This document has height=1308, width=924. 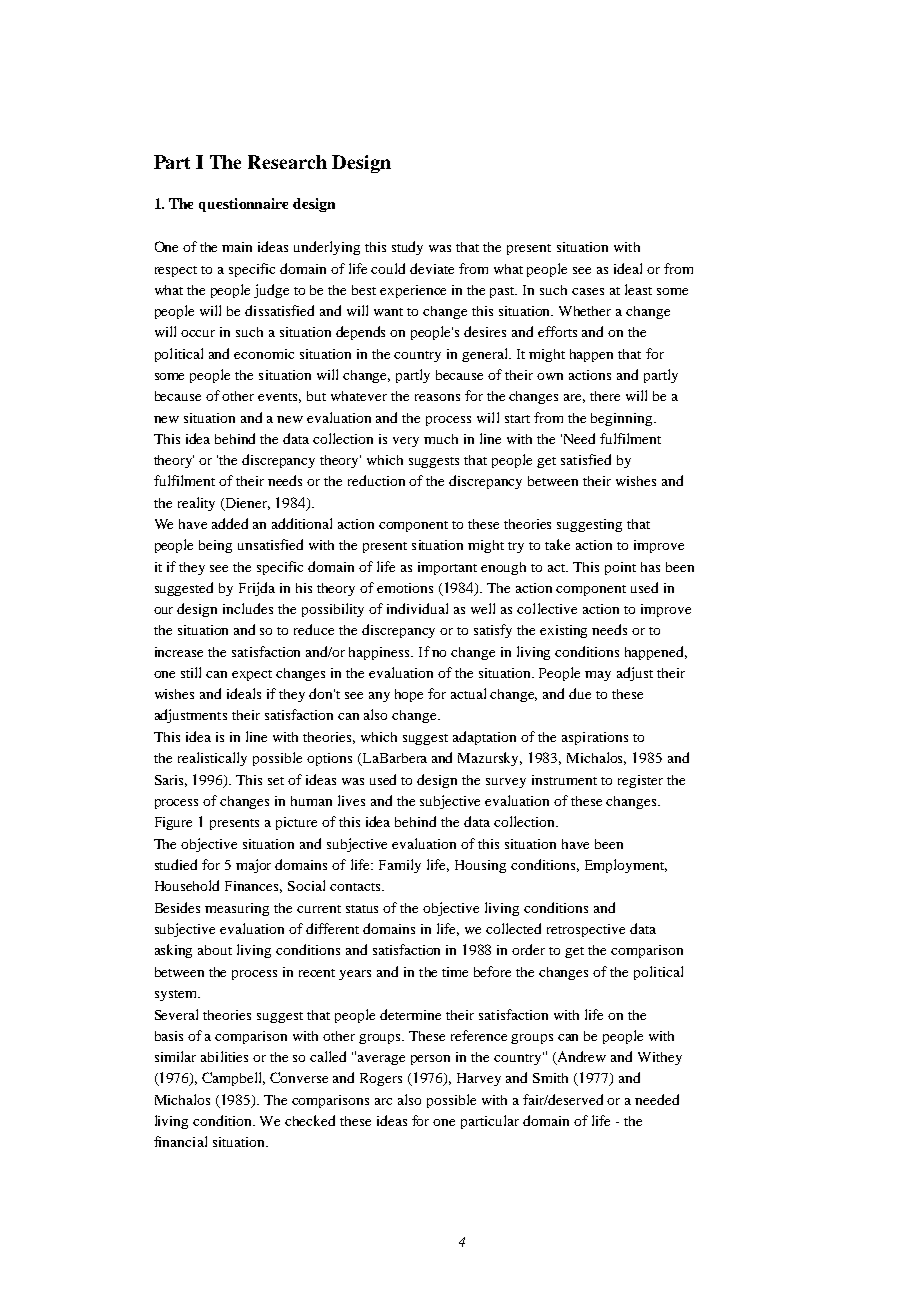 I want to click on Rogers, so click(x=381, y=1079).
